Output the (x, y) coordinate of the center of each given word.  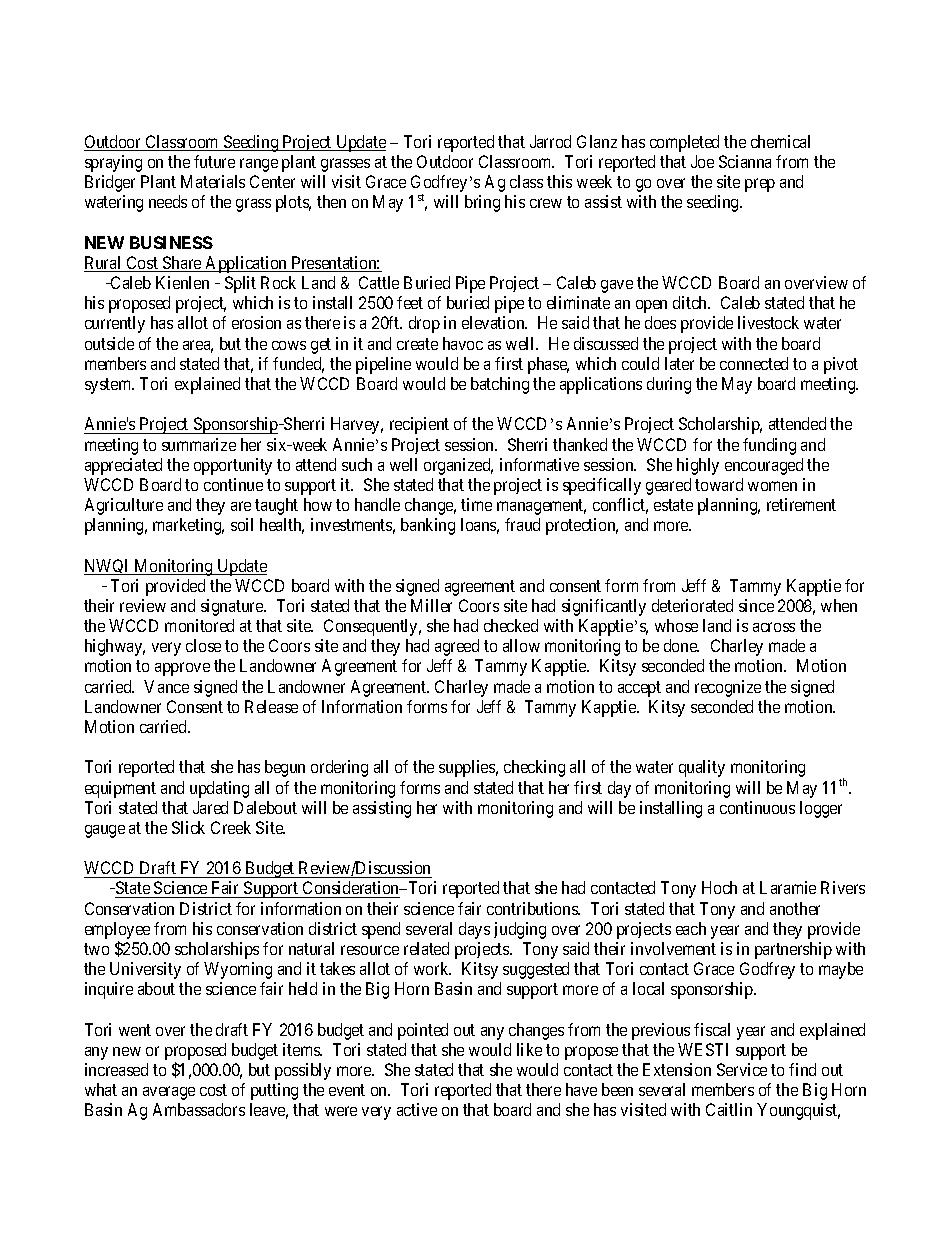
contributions (533, 908)
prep (760, 185)
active (417, 1109)
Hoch (719, 887)
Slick (188, 827)
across (774, 627)
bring (482, 203)
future (214, 161)
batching (500, 385)
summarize (199, 444)
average (169, 1093)
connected (754, 363)
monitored (199, 625)
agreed (457, 647)
